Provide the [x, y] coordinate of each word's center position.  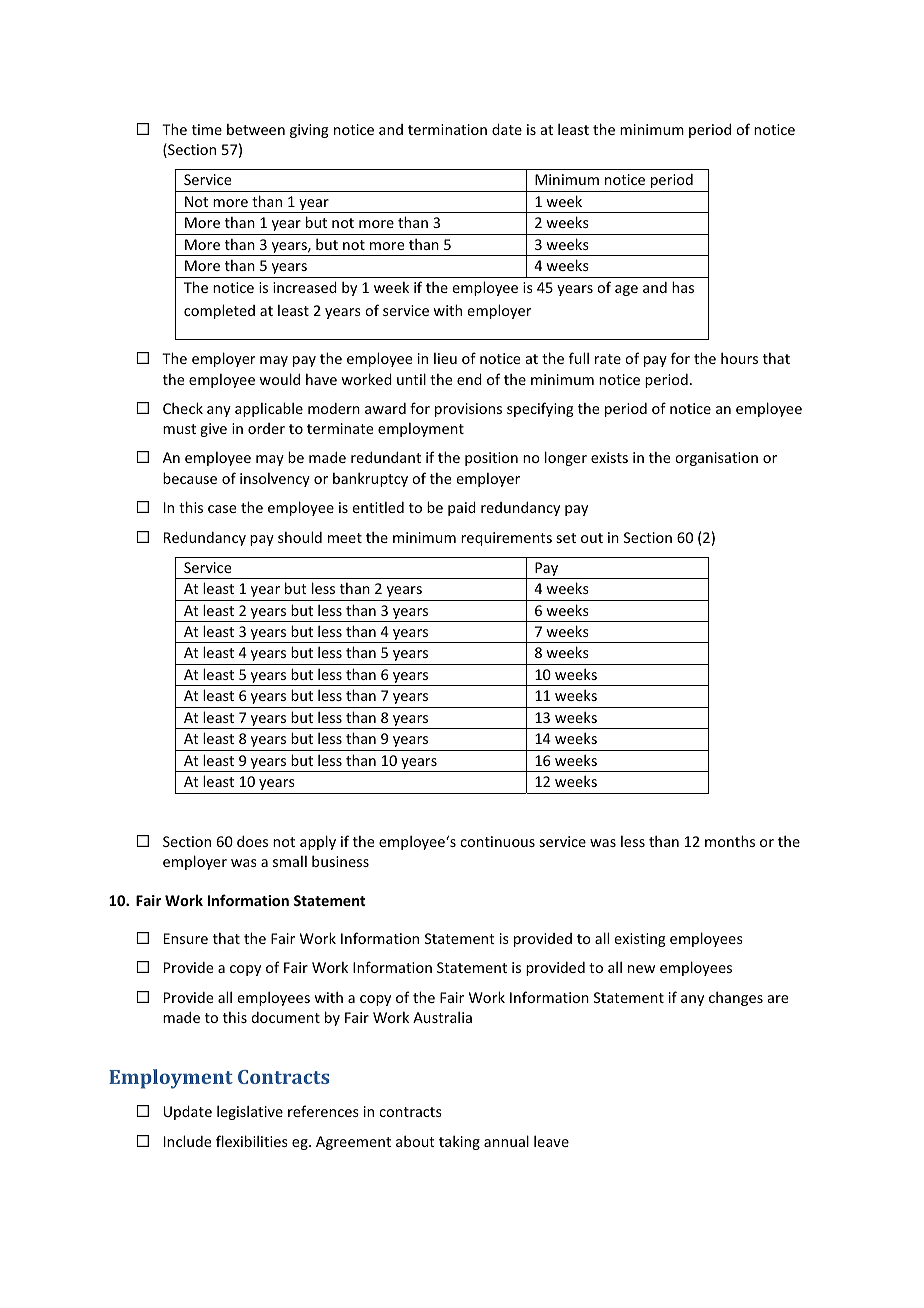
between [256, 129]
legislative [250, 1112]
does [252, 841]
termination [447, 129]
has [683, 287]
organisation [716, 459]
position [491, 459]
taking [459, 1142]
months [730, 841]
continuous [497, 841]
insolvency [275, 480]
